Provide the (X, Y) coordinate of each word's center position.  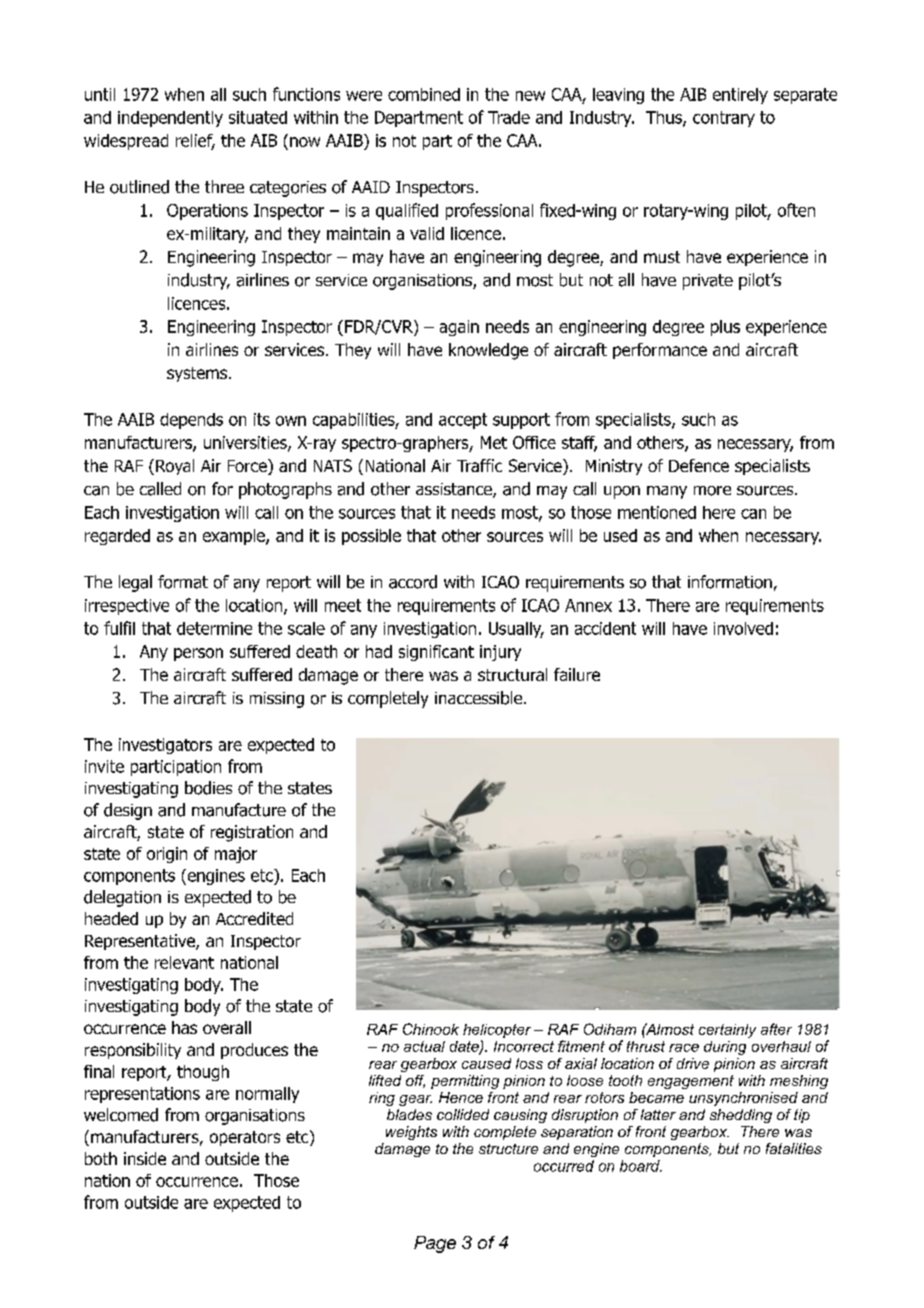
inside (145, 1158)
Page (435, 1244)
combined (424, 94)
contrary (724, 119)
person (198, 654)
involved (743, 628)
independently (170, 119)
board (641, 1166)
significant (436, 653)
